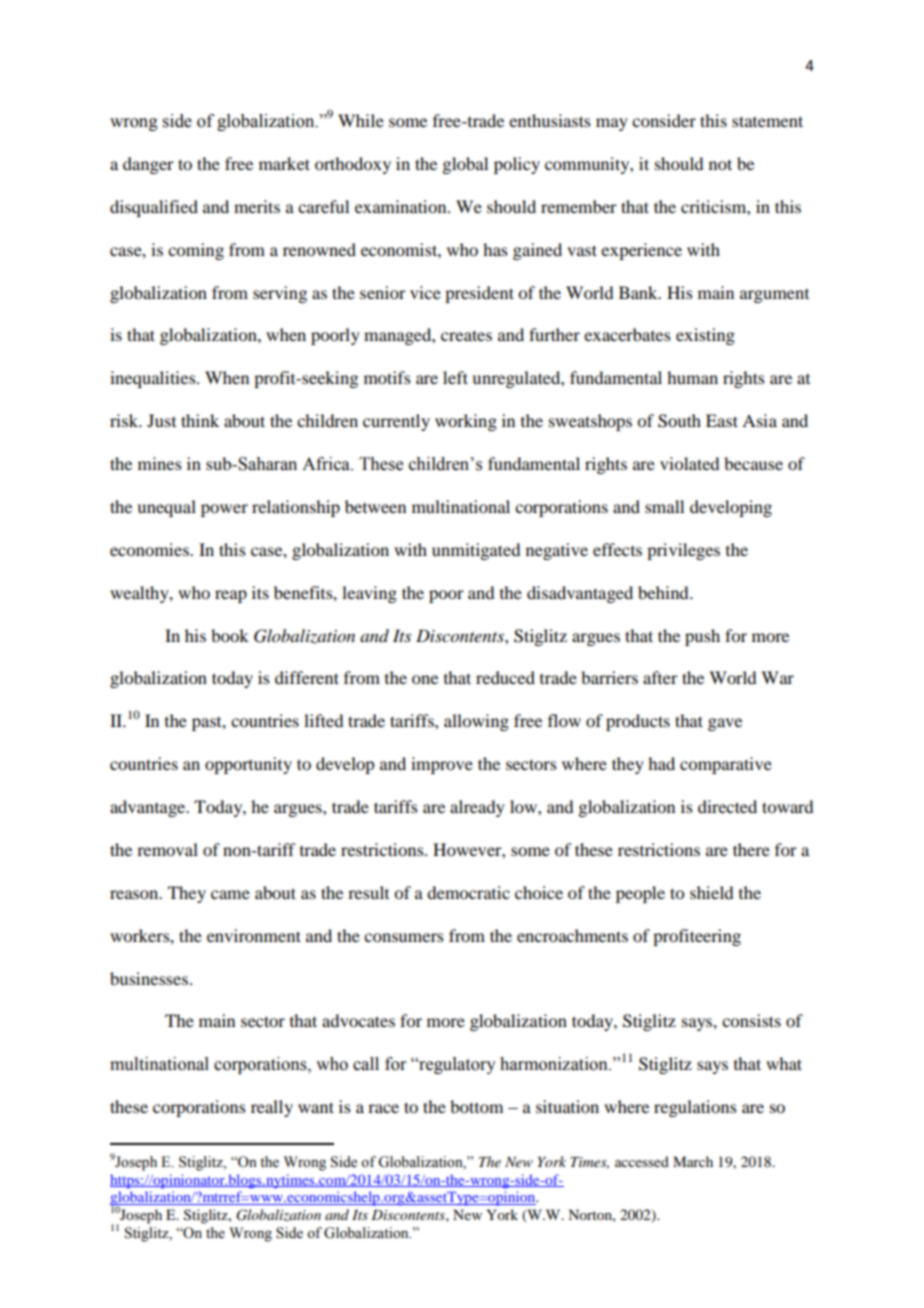 This page has height=1308, width=924. I want to click on not, so click(720, 164).
